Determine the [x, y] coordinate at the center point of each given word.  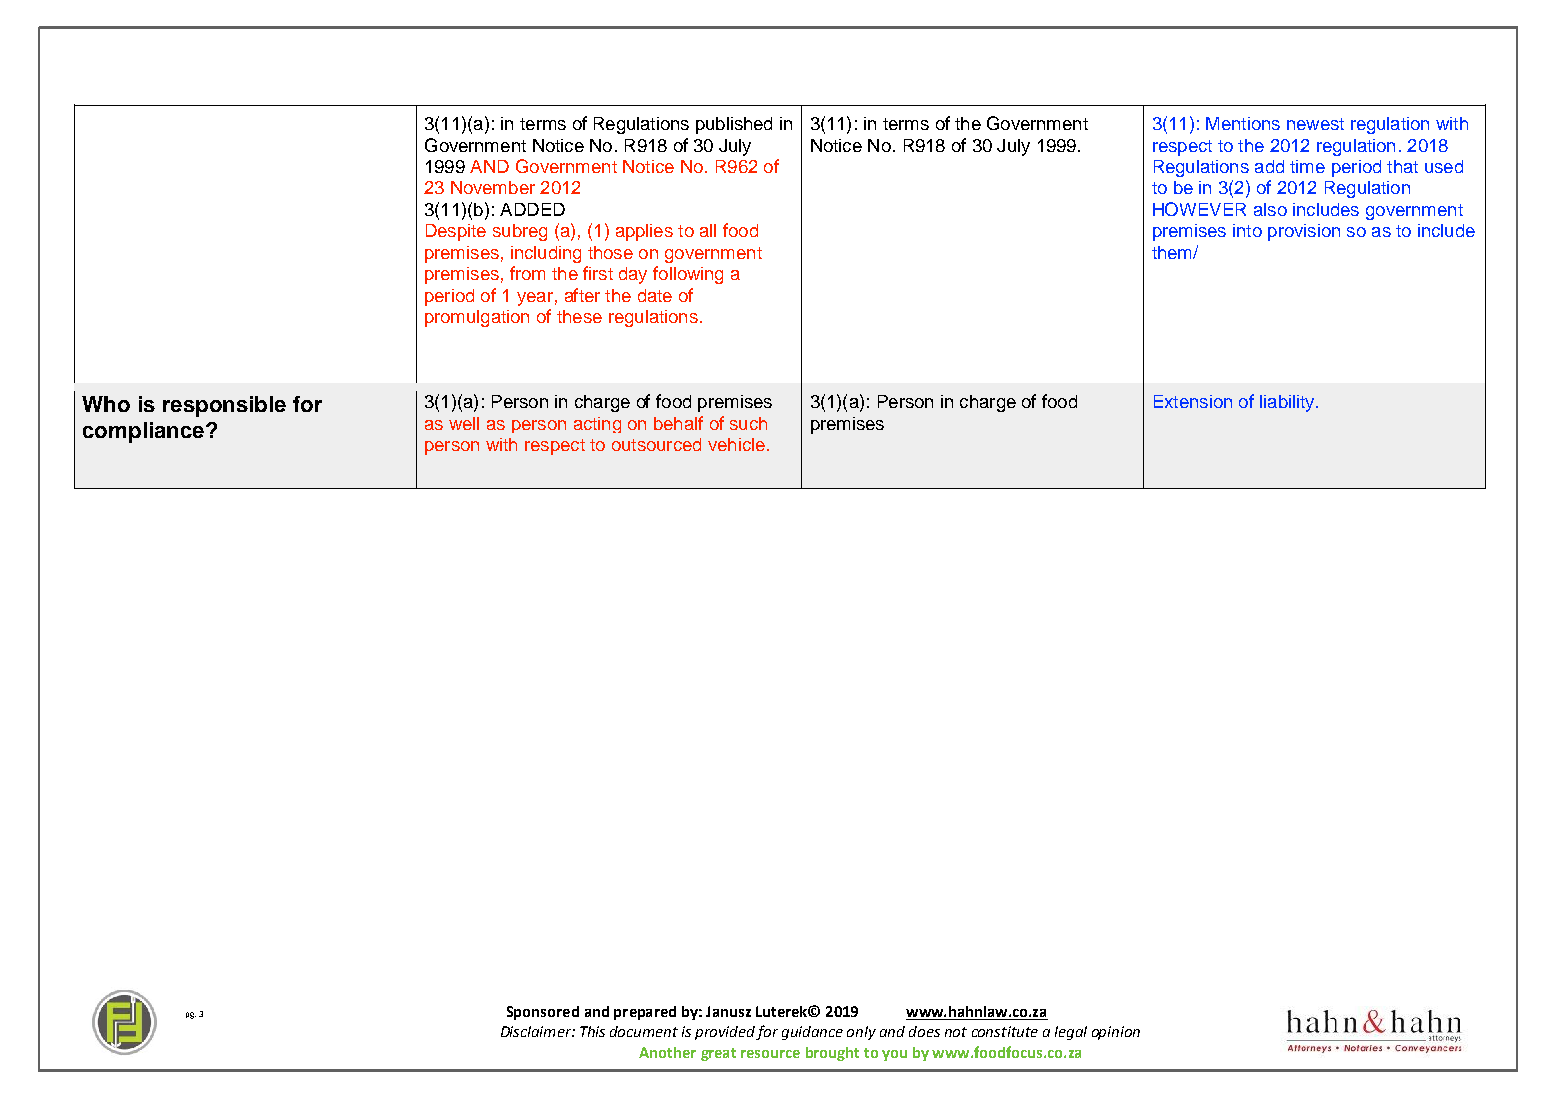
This [592, 1031]
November [493, 187]
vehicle [736, 444]
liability [1288, 403]
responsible [224, 406]
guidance [812, 1033]
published [734, 125]
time [1307, 166]
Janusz [728, 1011]
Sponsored [543, 1013]
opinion [1116, 1033]
